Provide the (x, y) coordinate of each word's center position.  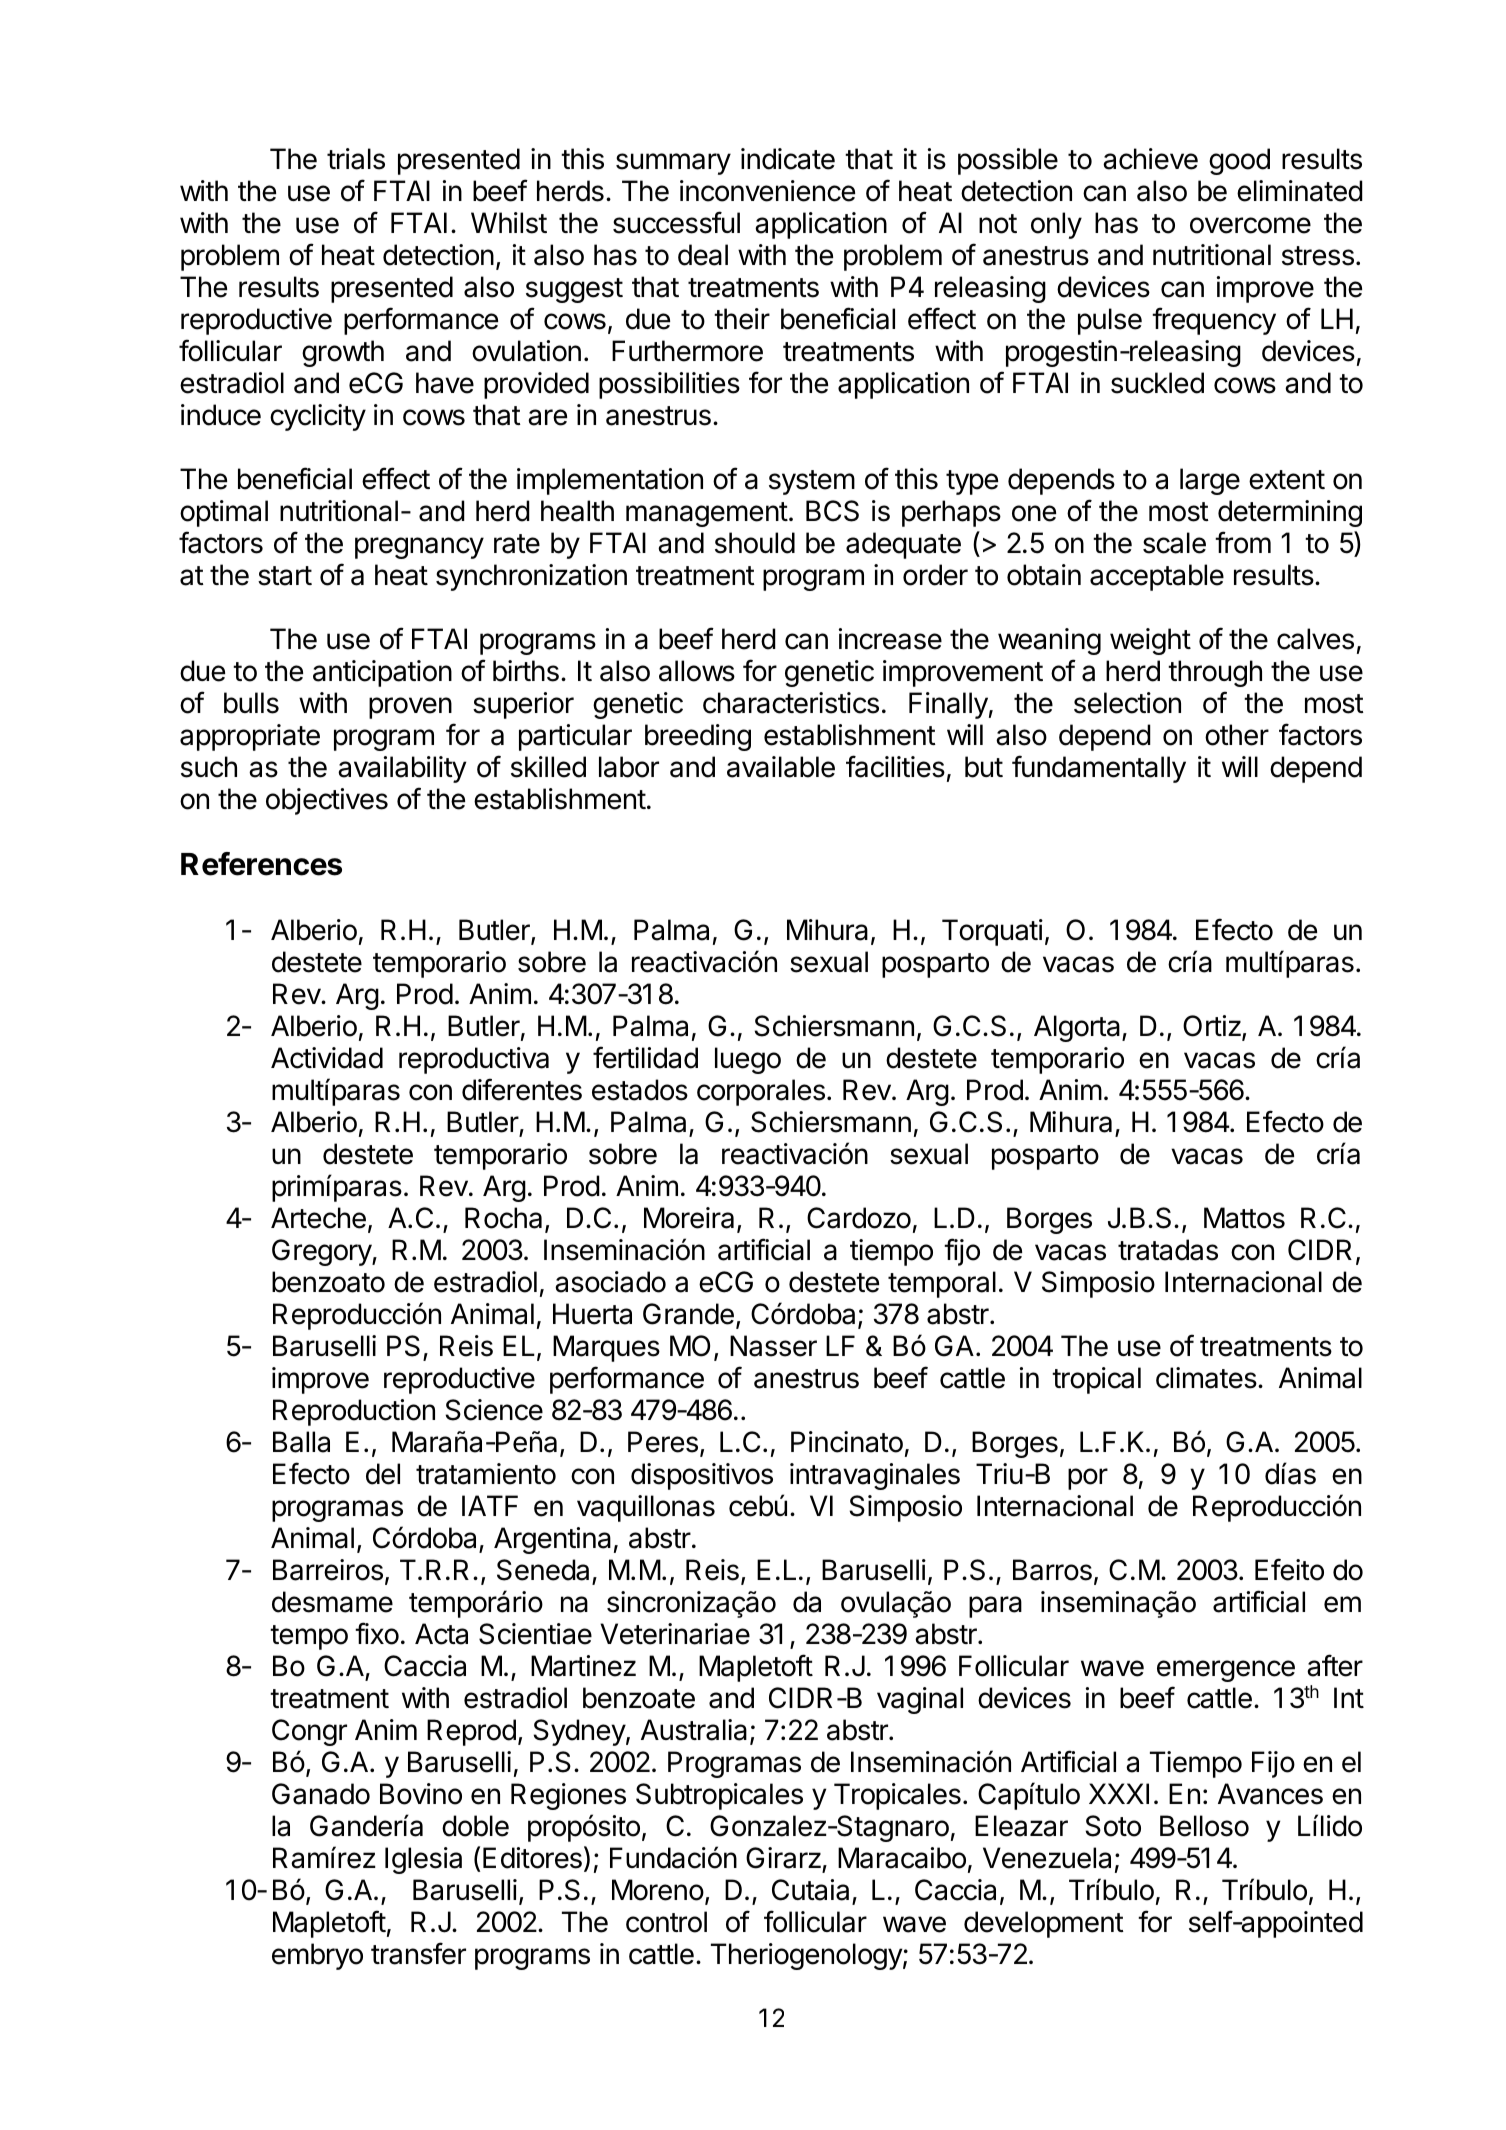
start (285, 576)
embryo (317, 1956)
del (383, 1474)
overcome (1250, 225)
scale (1174, 543)
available (781, 767)
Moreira (689, 1218)
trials (356, 159)
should (755, 543)
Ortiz (1213, 1027)
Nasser (773, 1346)
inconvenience (767, 191)
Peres (663, 1442)
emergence (1226, 1671)
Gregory (322, 1252)
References (261, 864)
